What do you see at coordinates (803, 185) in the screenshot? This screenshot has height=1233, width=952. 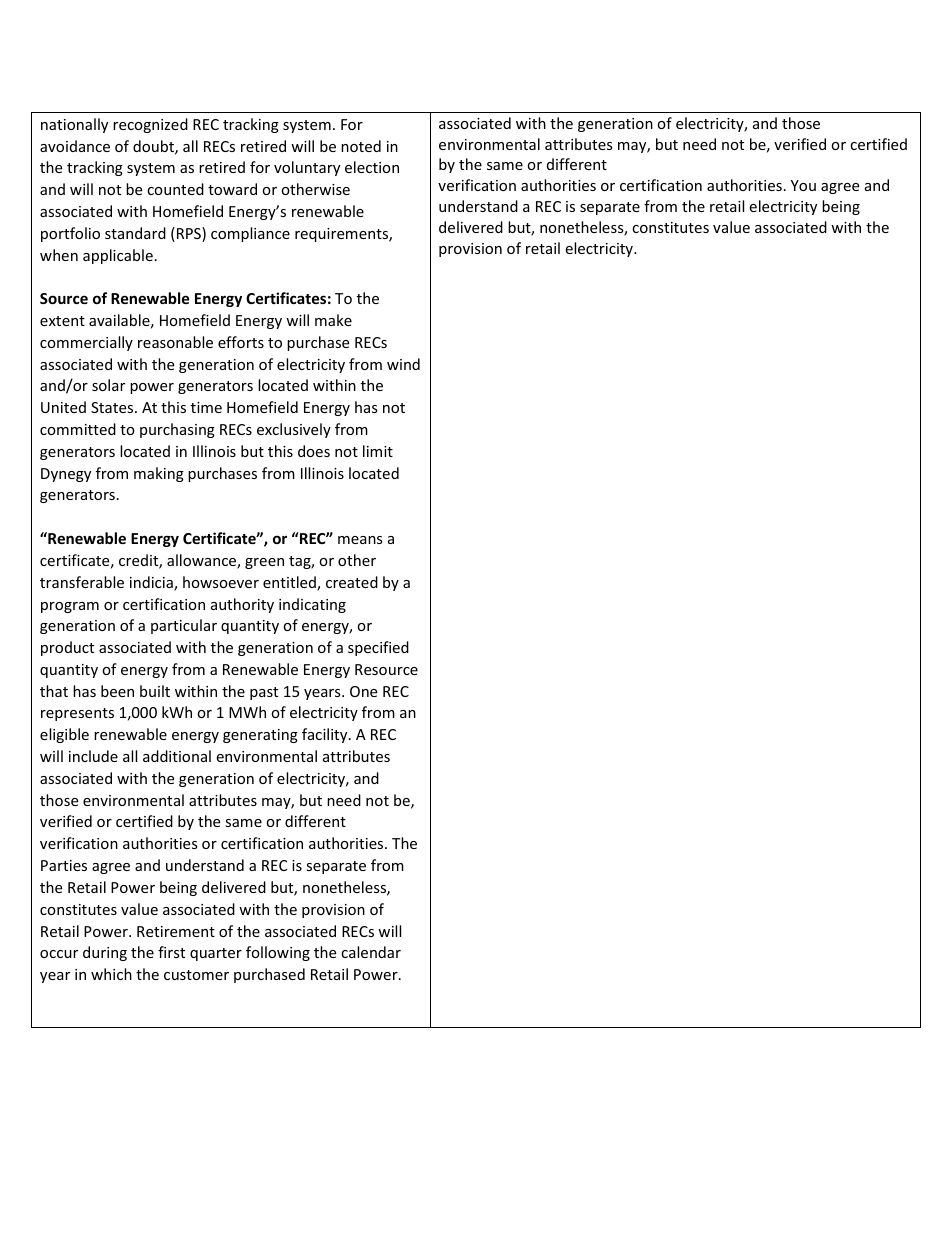 I see `You` at bounding box center [803, 185].
